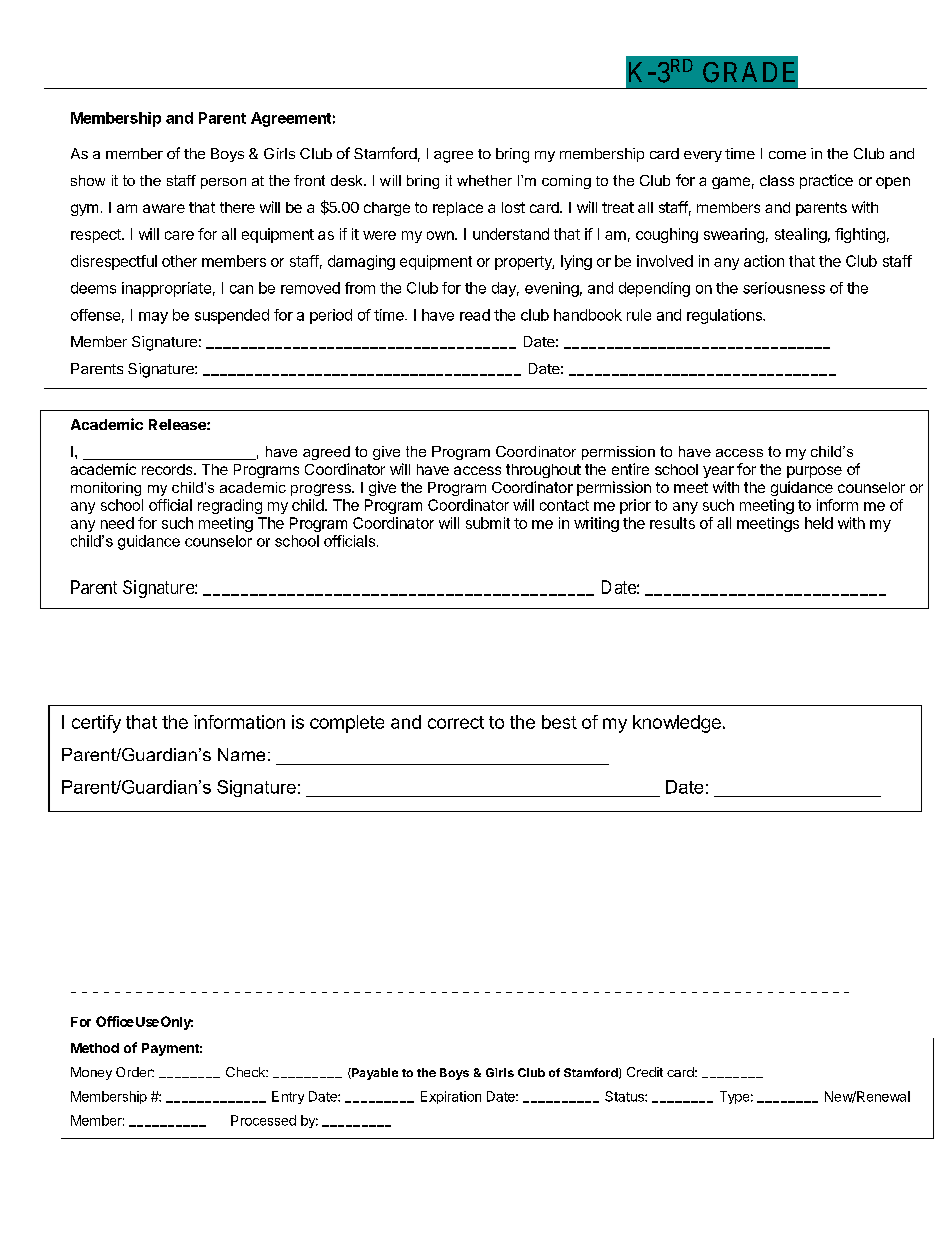  I want to click on Name, so click(241, 754).
